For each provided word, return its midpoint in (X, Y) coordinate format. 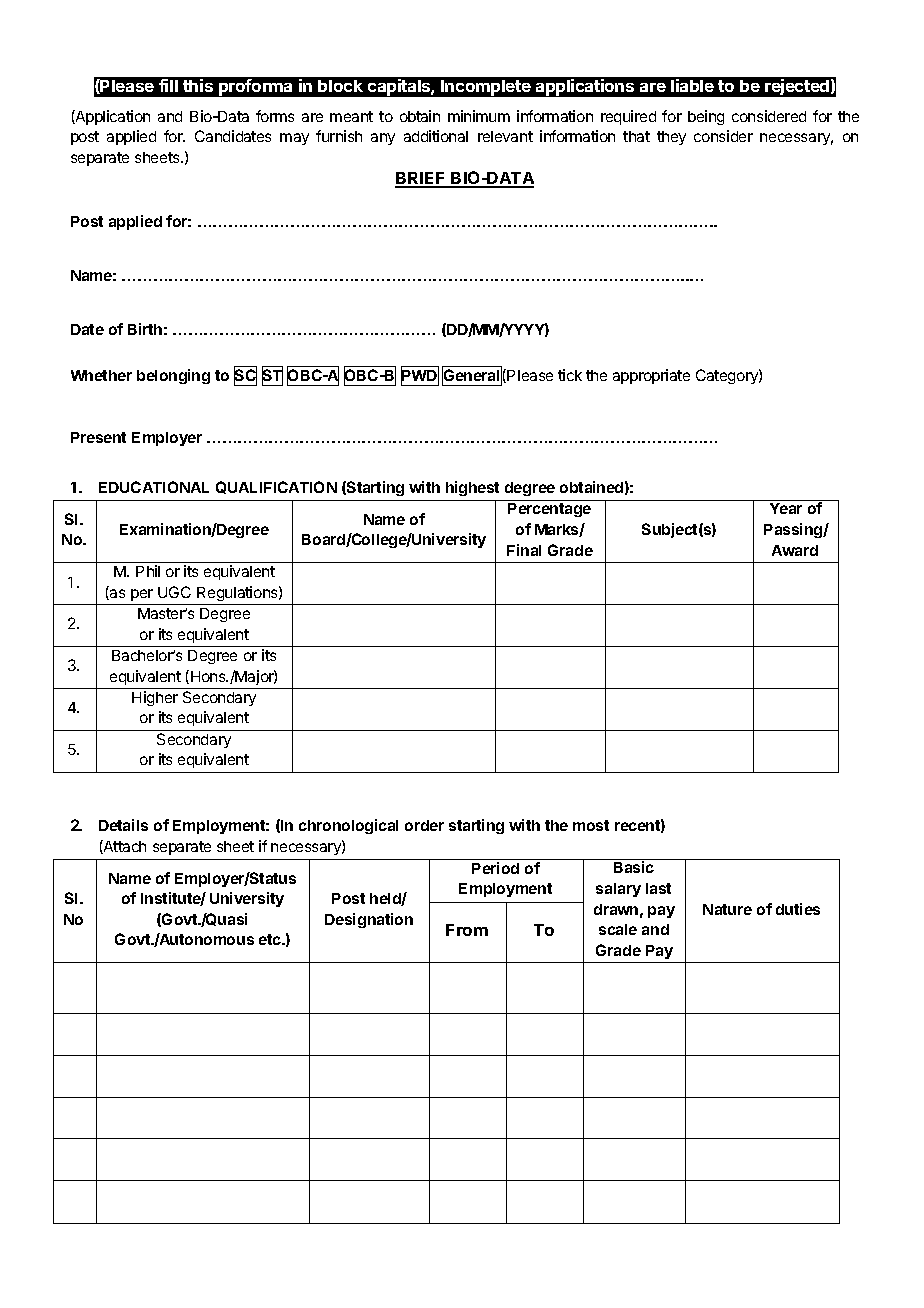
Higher (155, 698)
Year (786, 508)
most (591, 825)
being (706, 117)
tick (570, 375)
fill (168, 85)
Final (524, 550)
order (424, 825)
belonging (173, 376)
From (467, 930)
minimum (479, 116)
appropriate (651, 376)
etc (271, 939)
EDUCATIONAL (154, 487)
